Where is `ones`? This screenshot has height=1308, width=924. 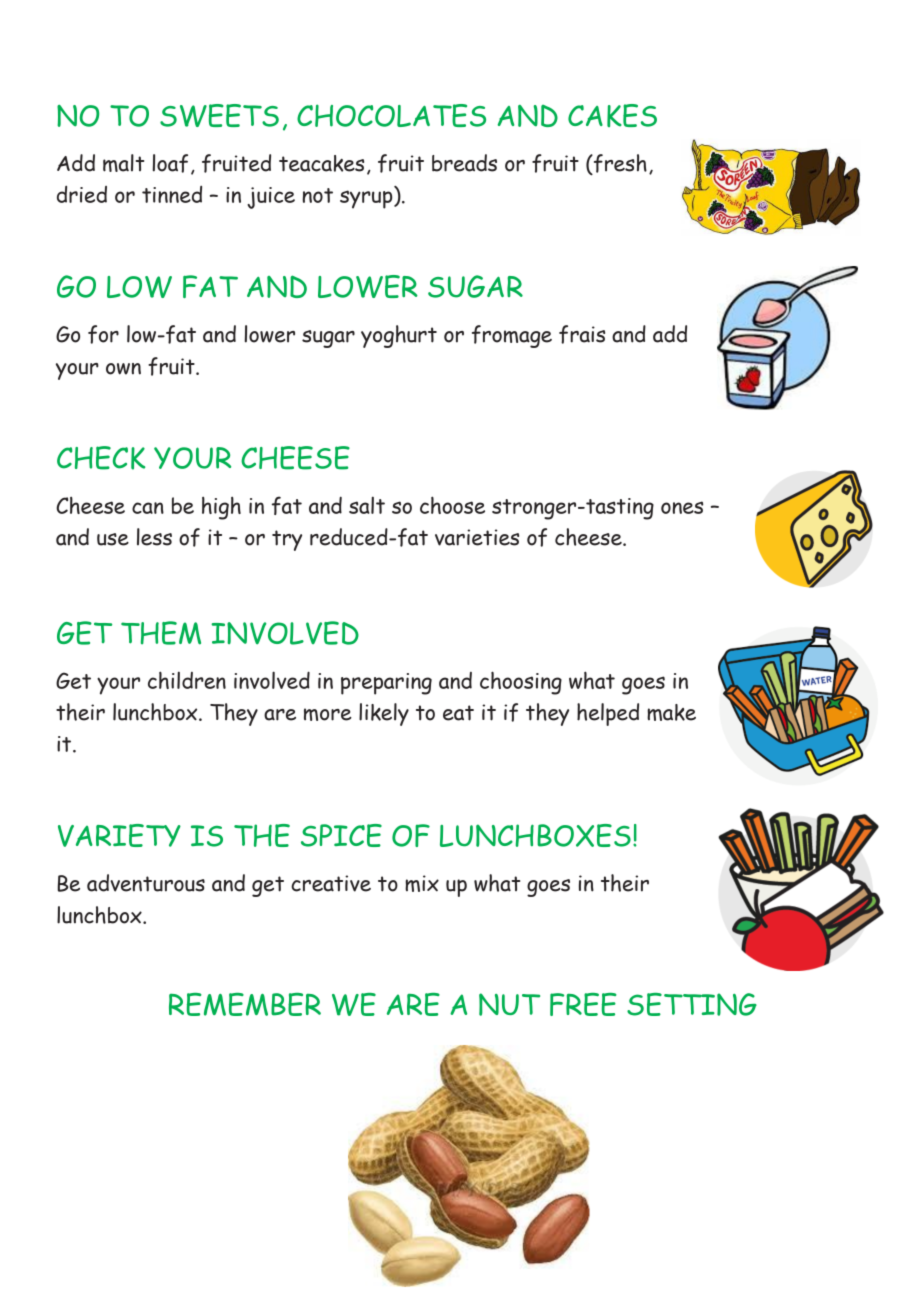 ones is located at coordinates (682, 507).
